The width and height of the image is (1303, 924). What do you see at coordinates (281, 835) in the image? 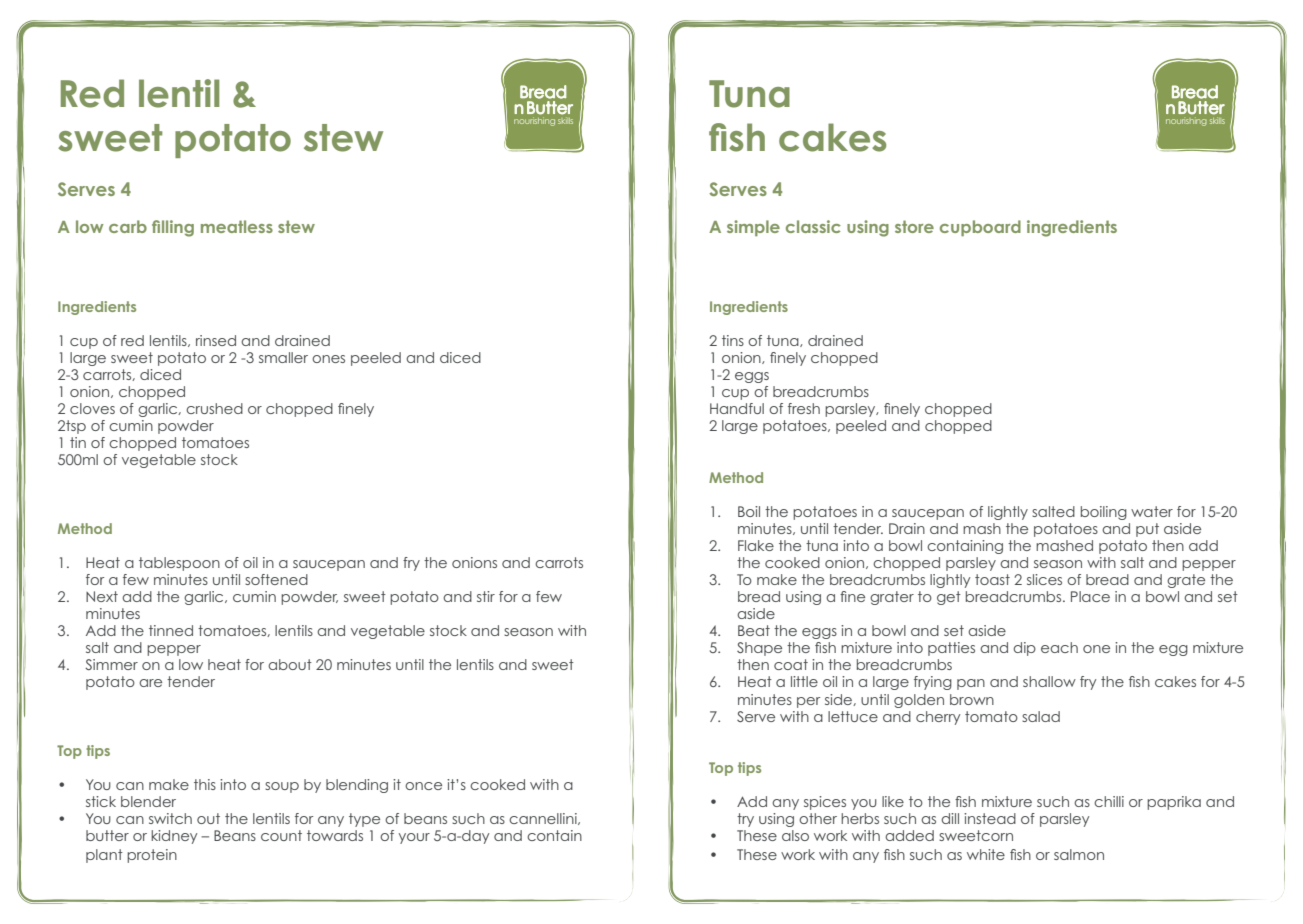
I see `count` at bounding box center [281, 835].
